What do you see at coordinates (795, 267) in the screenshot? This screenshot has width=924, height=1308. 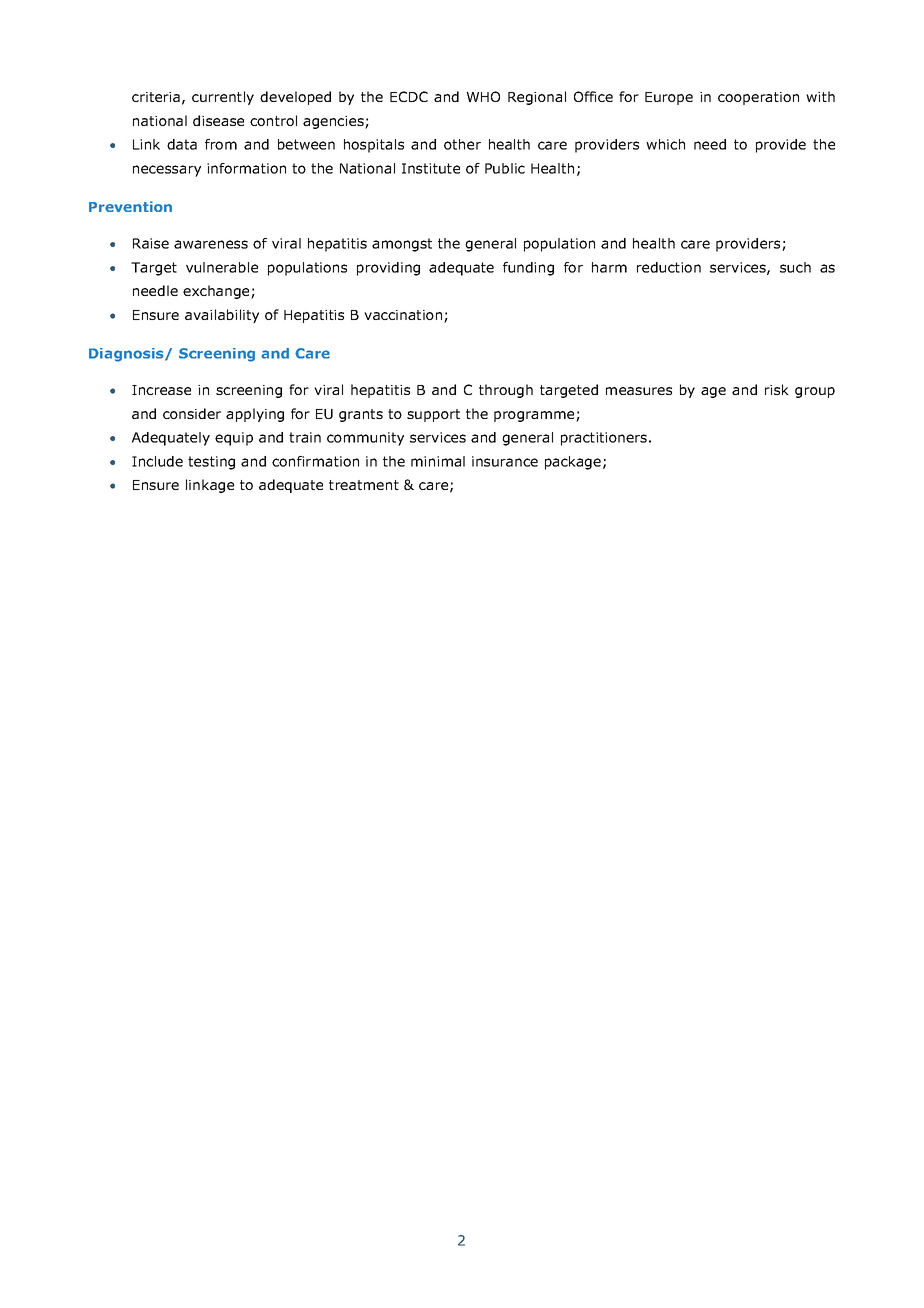 I see `such` at bounding box center [795, 267].
